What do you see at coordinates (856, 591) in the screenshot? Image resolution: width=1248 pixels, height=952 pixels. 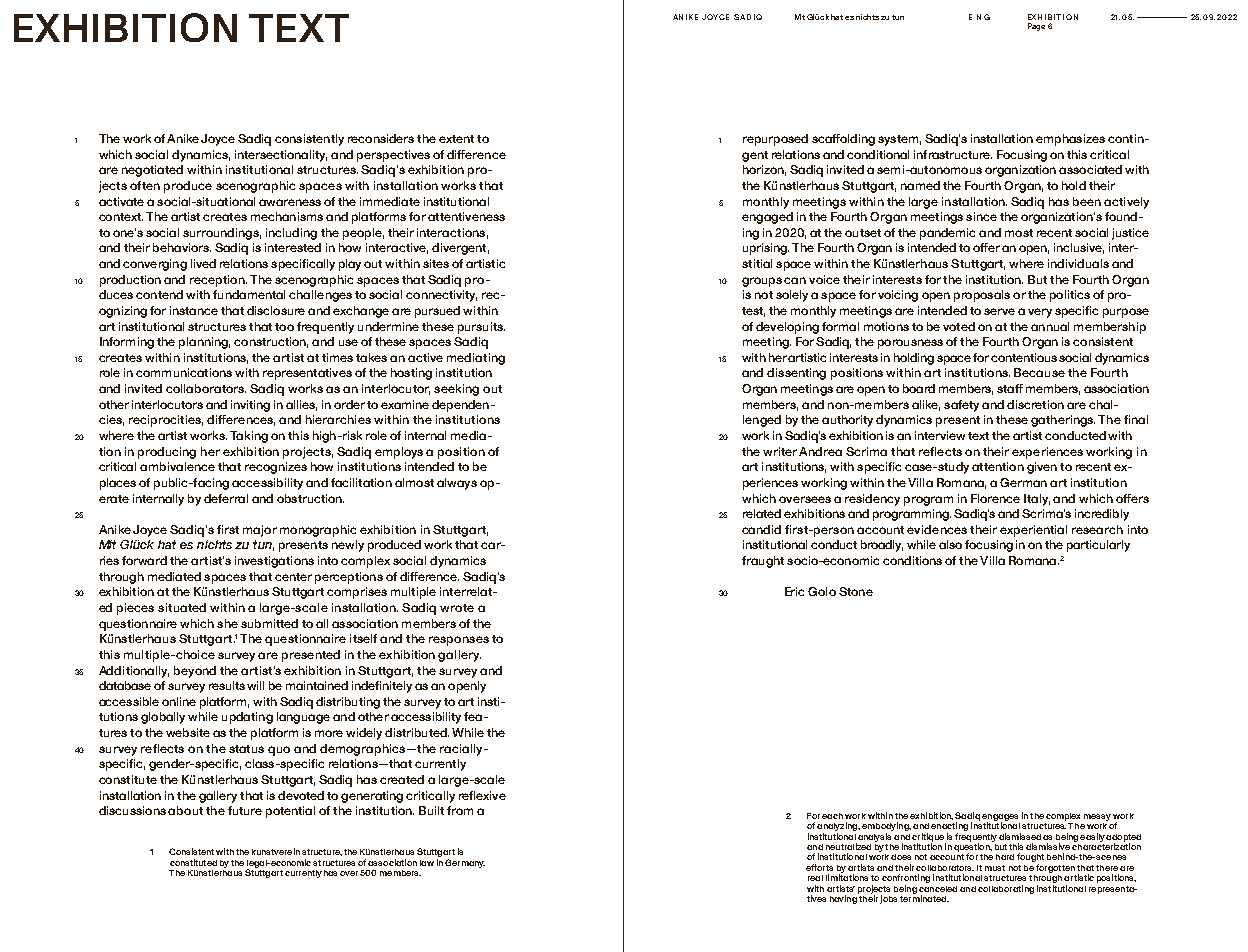 I see `Stone` at bounding box center [856, 591].
